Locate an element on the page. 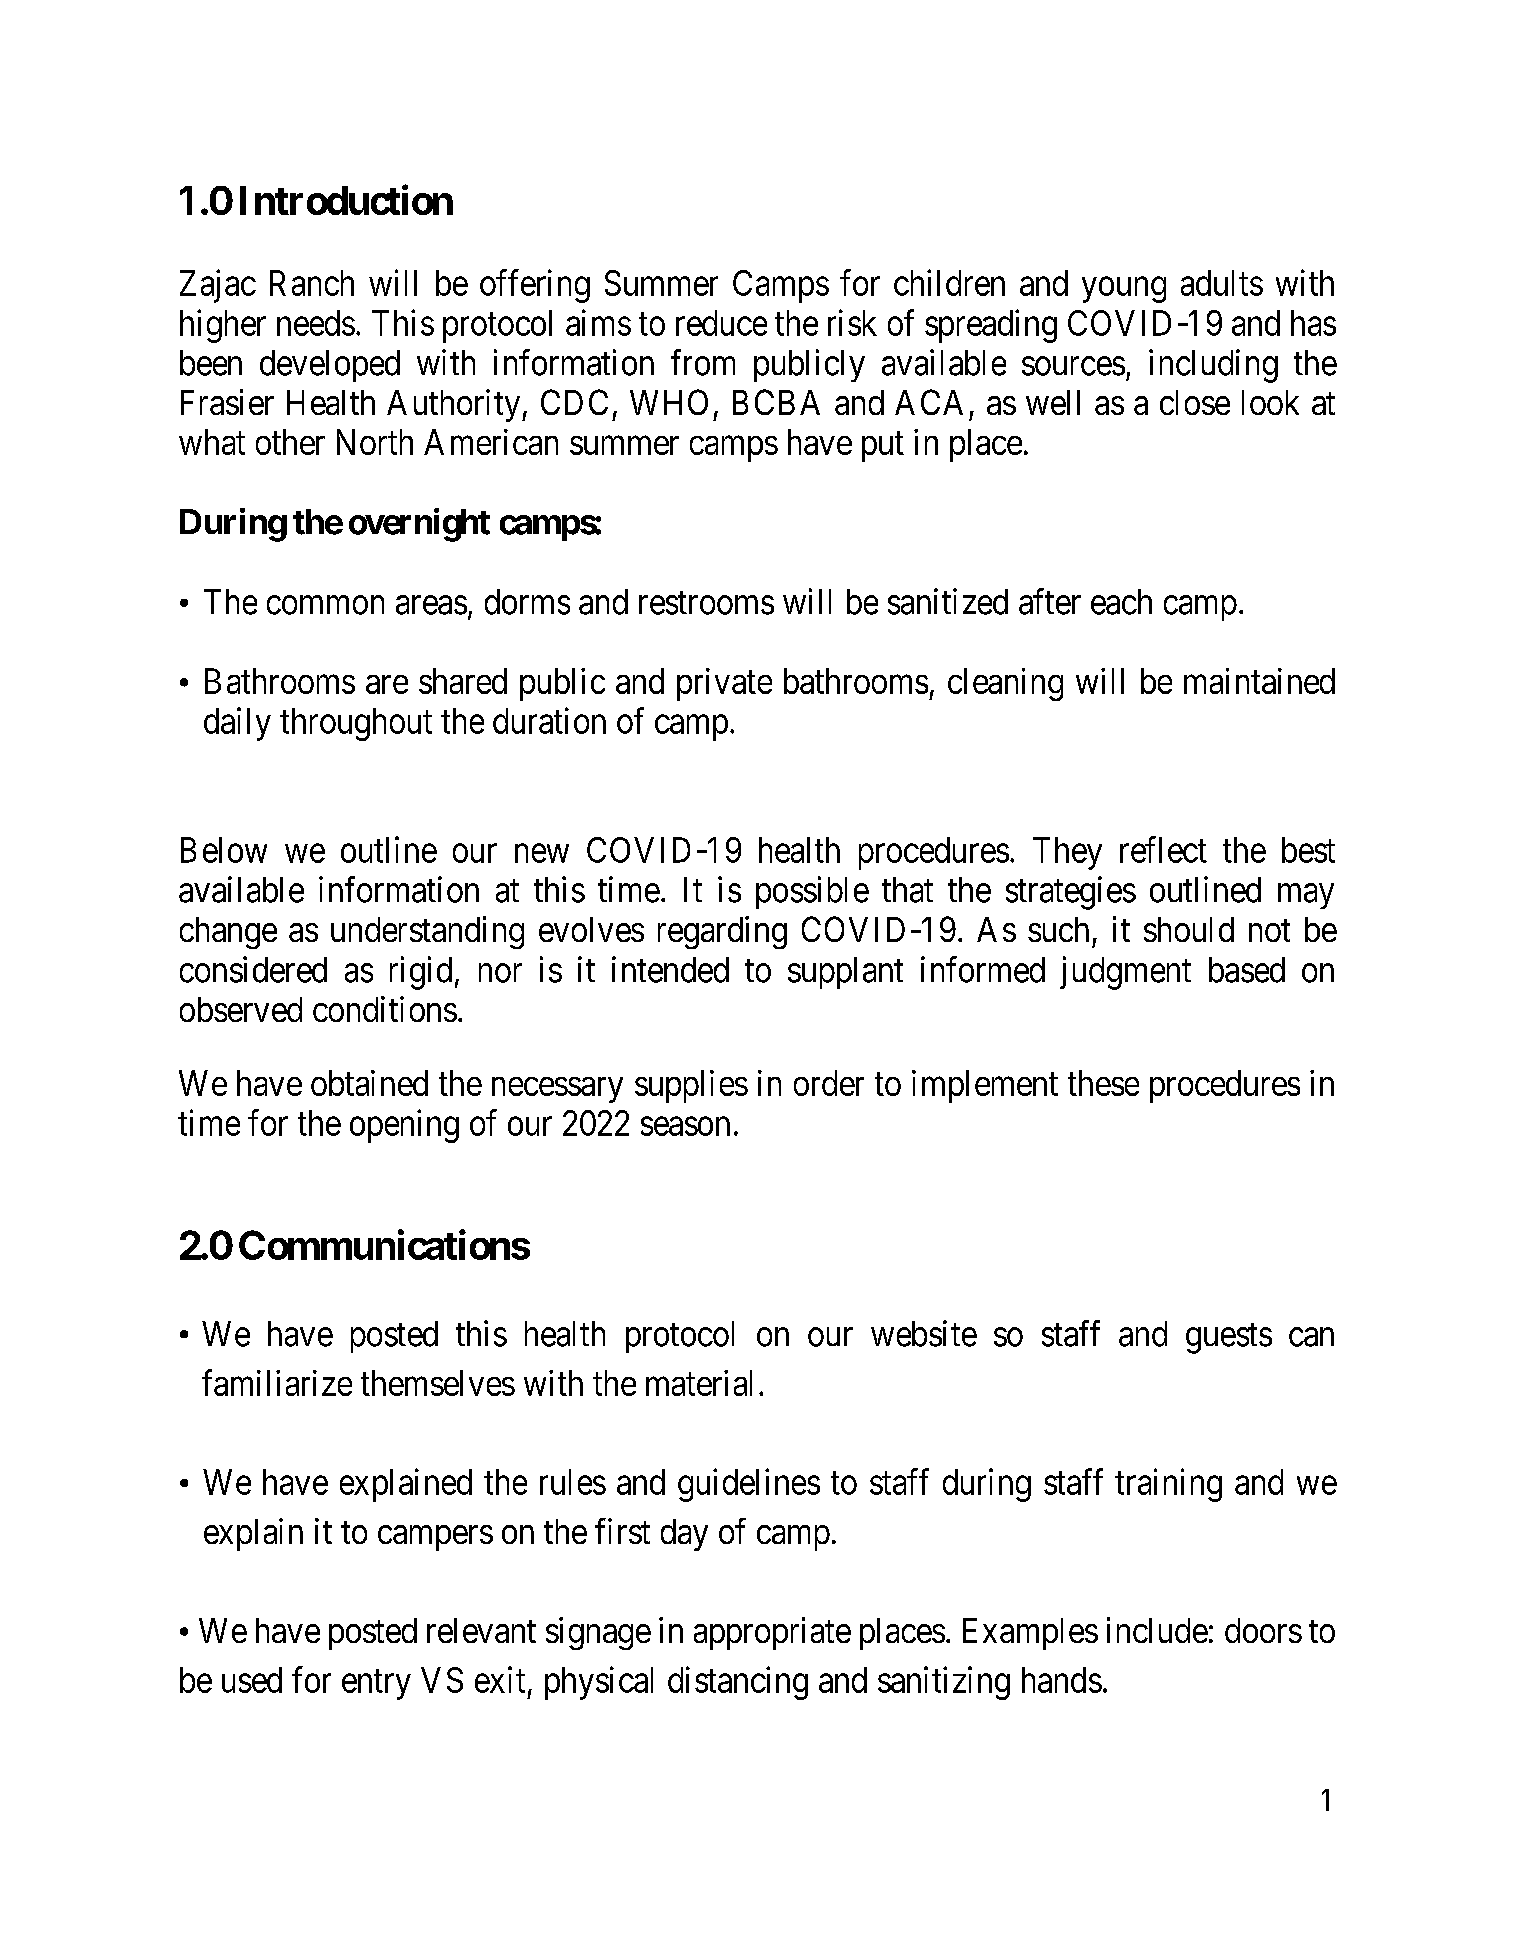 This document has height=1958, width=1513. throughout is located at coordinates (356, 724).
